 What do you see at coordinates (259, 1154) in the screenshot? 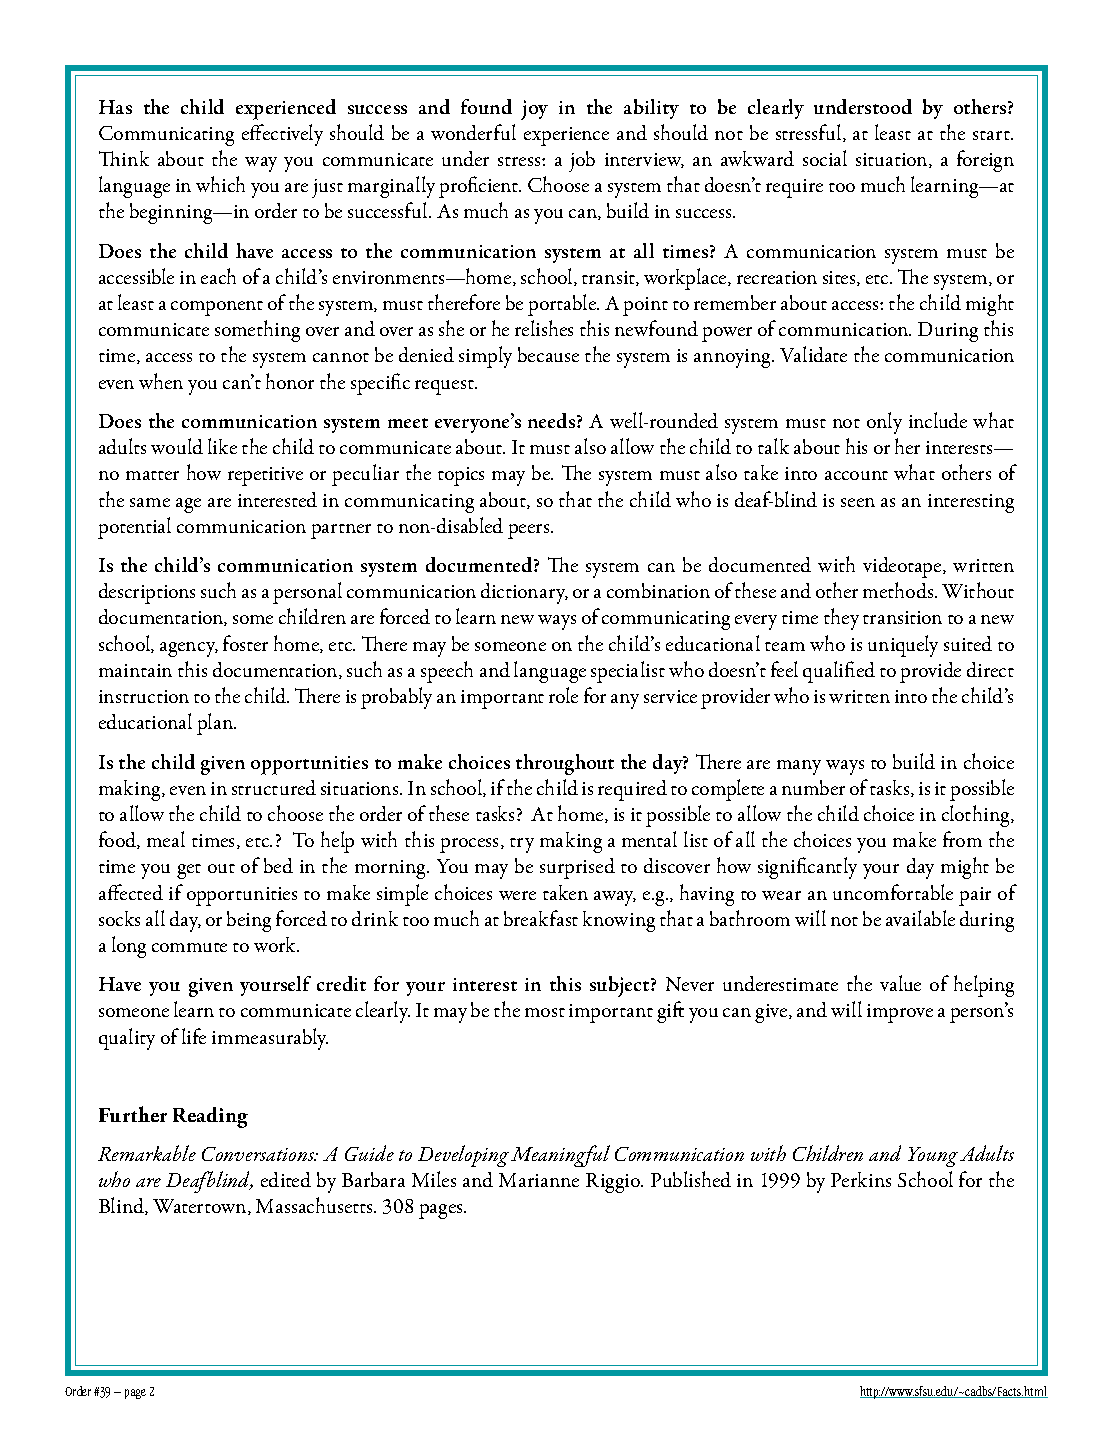
I see `Conversations` at bounding box center [259, 1154].
